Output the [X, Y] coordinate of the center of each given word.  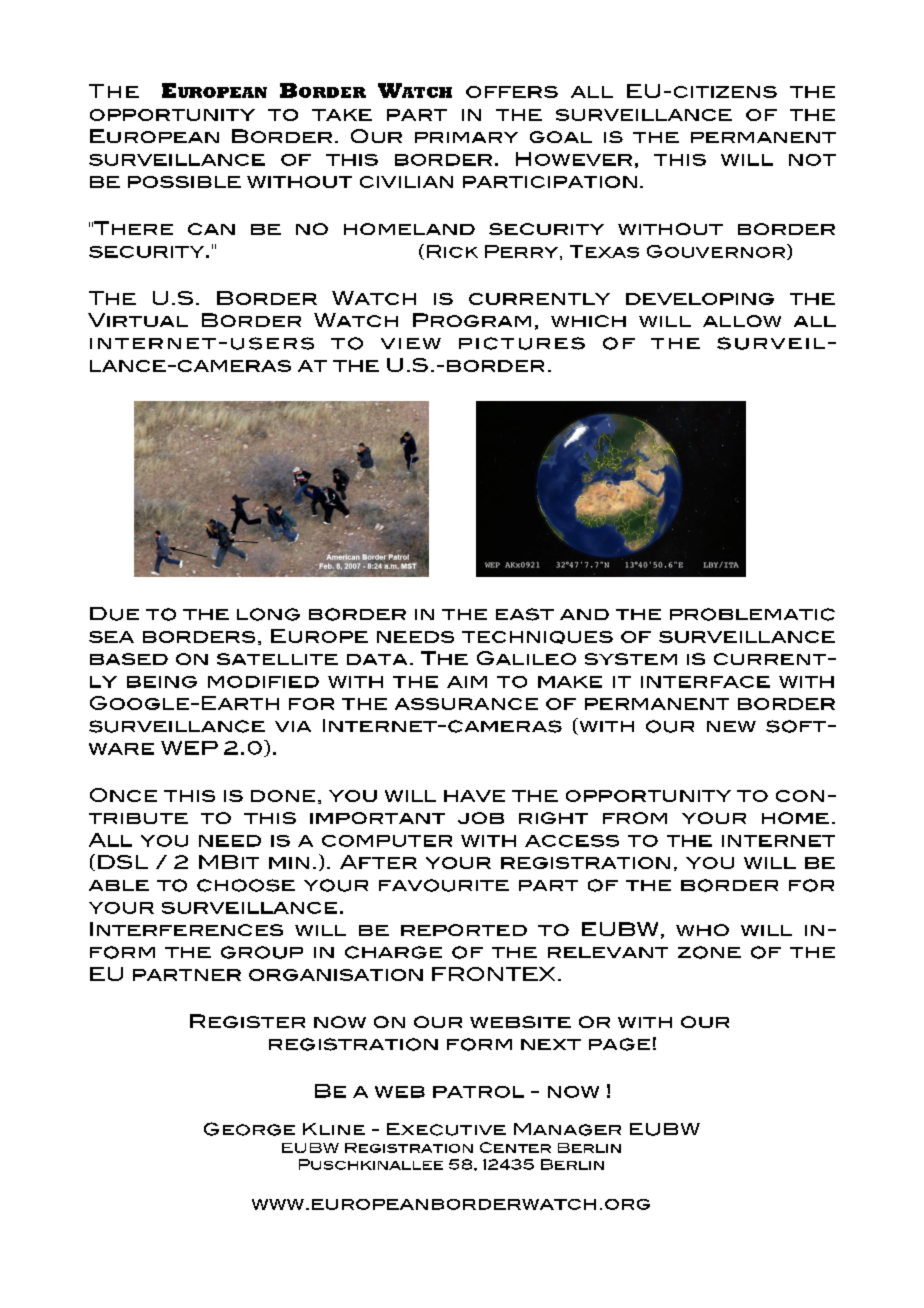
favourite [444, 885]
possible [184, 182]
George [249, 1129]
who [702, 930]
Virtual [138, 320]
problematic [752, 614]
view [411, 343]
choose [246, 885]
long [268, 614]
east [525, 614]
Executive [446, 1129]
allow [742, 321]
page [619, 1044]
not [812, 160]
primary [466, 137]
